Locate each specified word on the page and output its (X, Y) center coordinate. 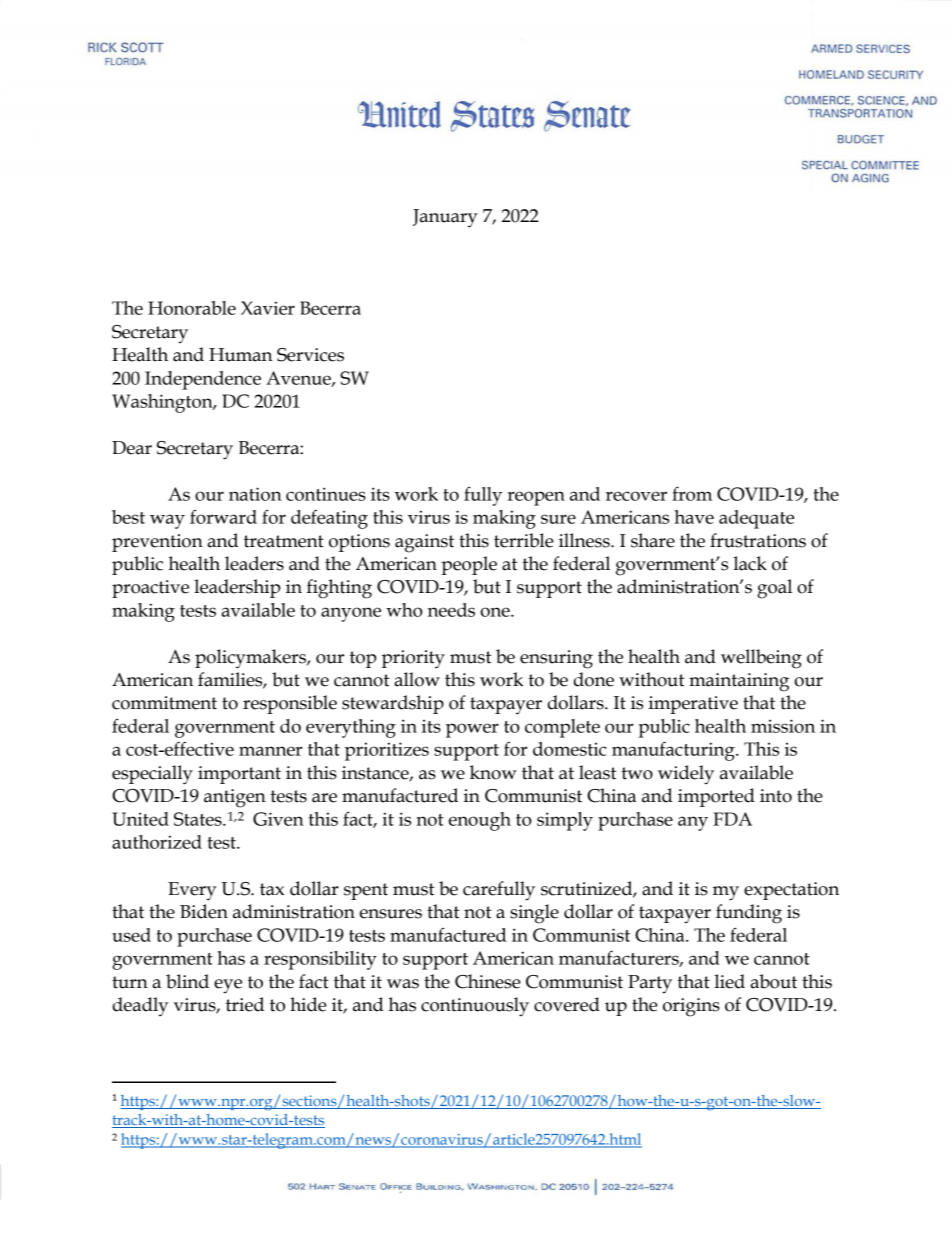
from (692, 493)
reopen (536, 498)
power (472, 730)
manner (270, 751)
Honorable (192, 308)
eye (228, 986)
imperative (693, 705)
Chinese (488, 981)
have (694, 517)
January (445, 218)
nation (255, 494)
